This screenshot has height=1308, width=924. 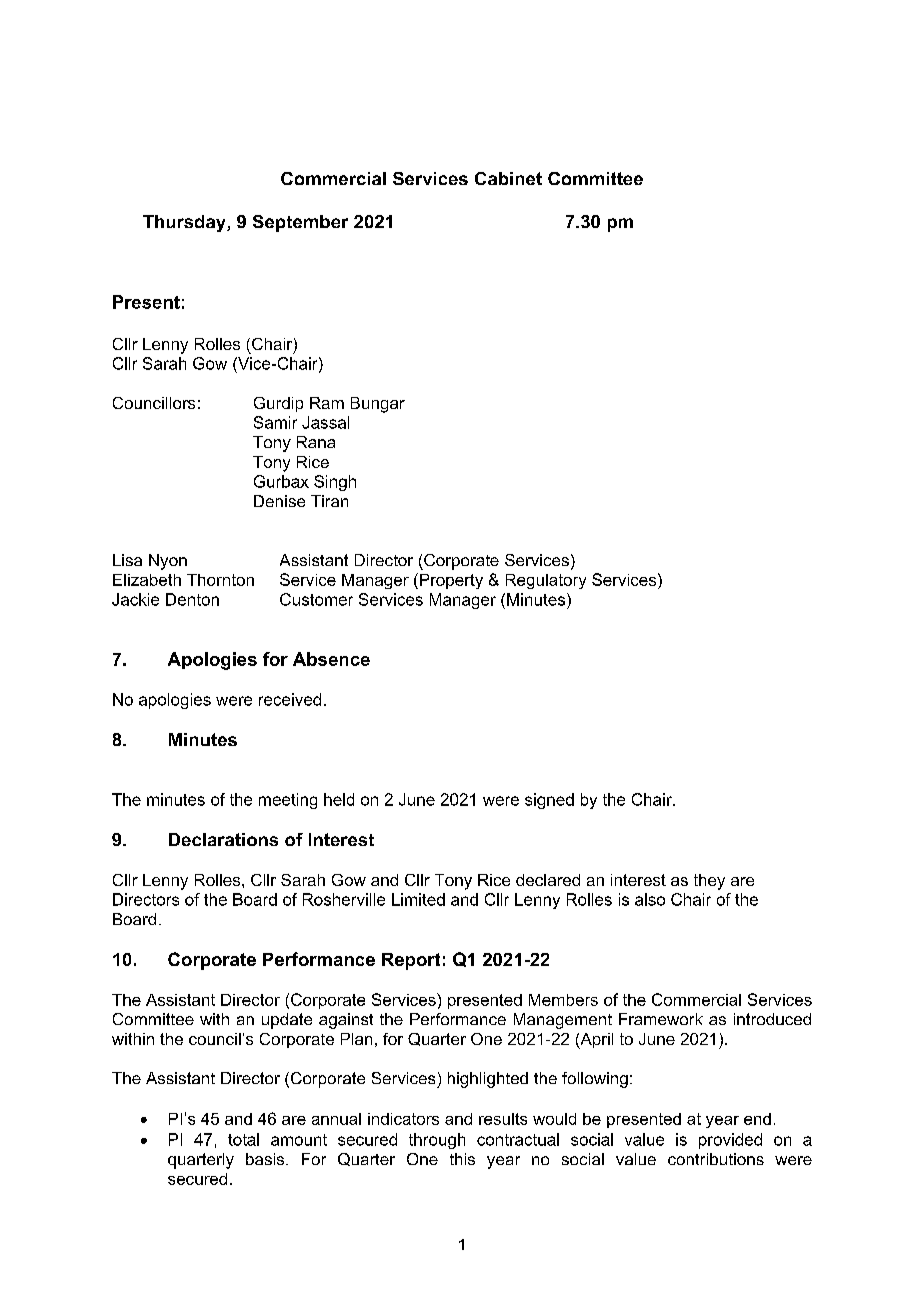 What do you see at coordinates (546, 581) in the screenshot?
I see `Regulatory` at bounding box center [546, 581].
